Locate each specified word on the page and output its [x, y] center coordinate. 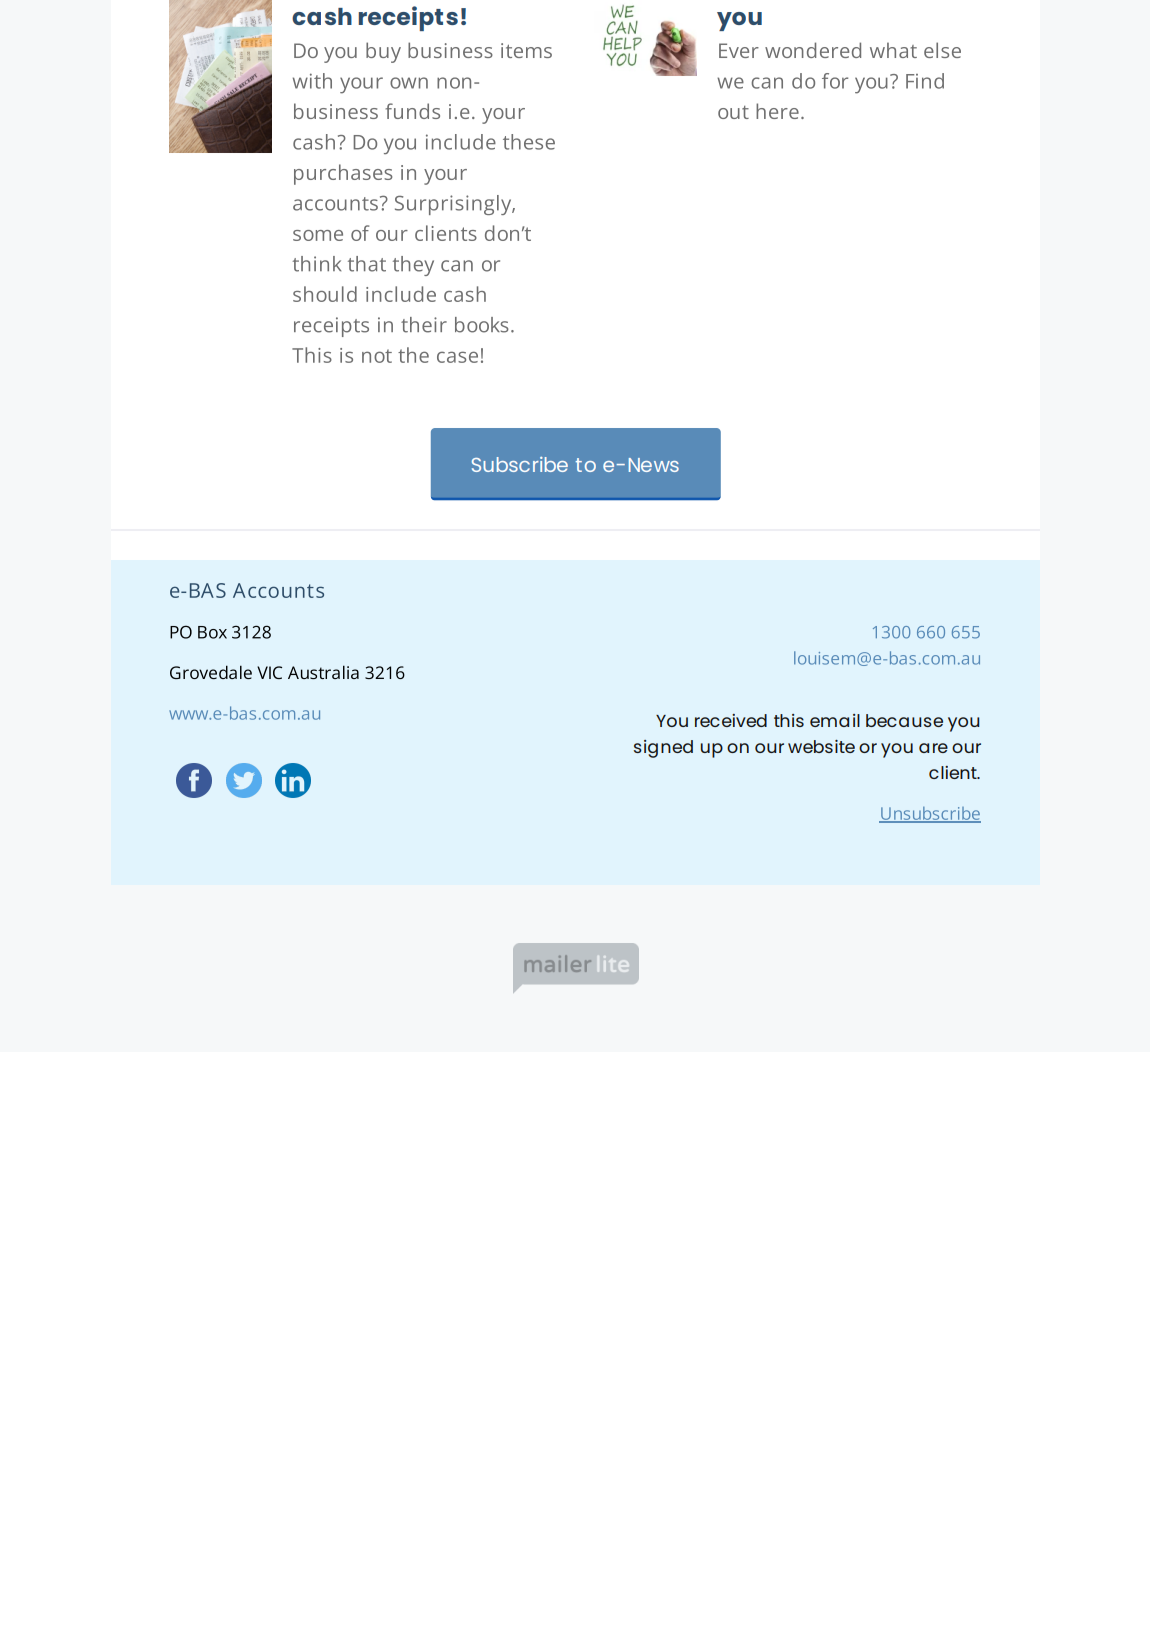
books [482, 325]
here [777, 111]
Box [212, 632]
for [835, 81]
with [312, 81]
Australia [323, 672]
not [377, 356]
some [318, 235]
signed [663, 749]
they [413, 266]
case [457, 357]
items [526, 50]
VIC [269, 672]
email [835, 720]
